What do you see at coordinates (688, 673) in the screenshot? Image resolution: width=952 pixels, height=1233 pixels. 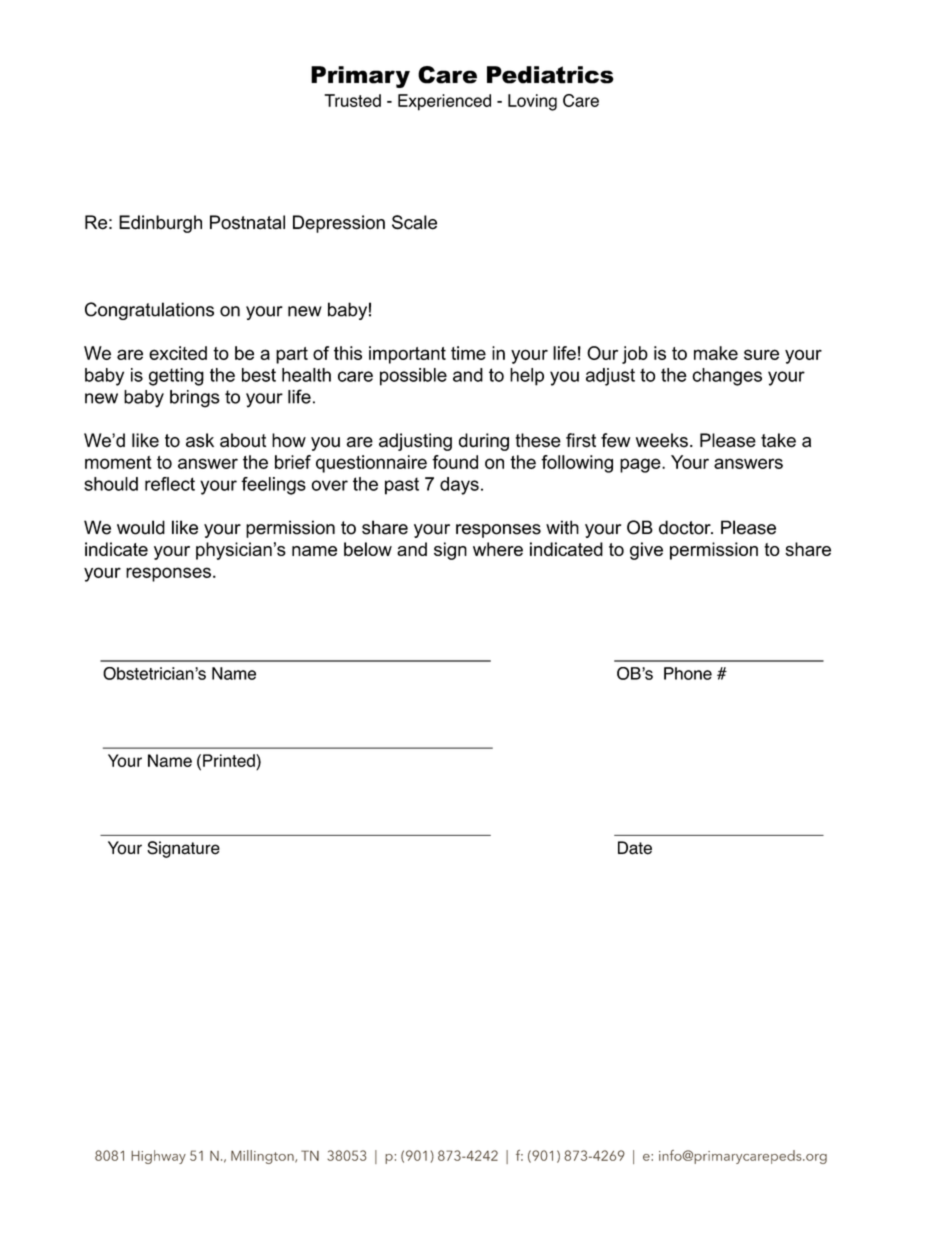 I see `Phone` at bounding box center [688, 673].
